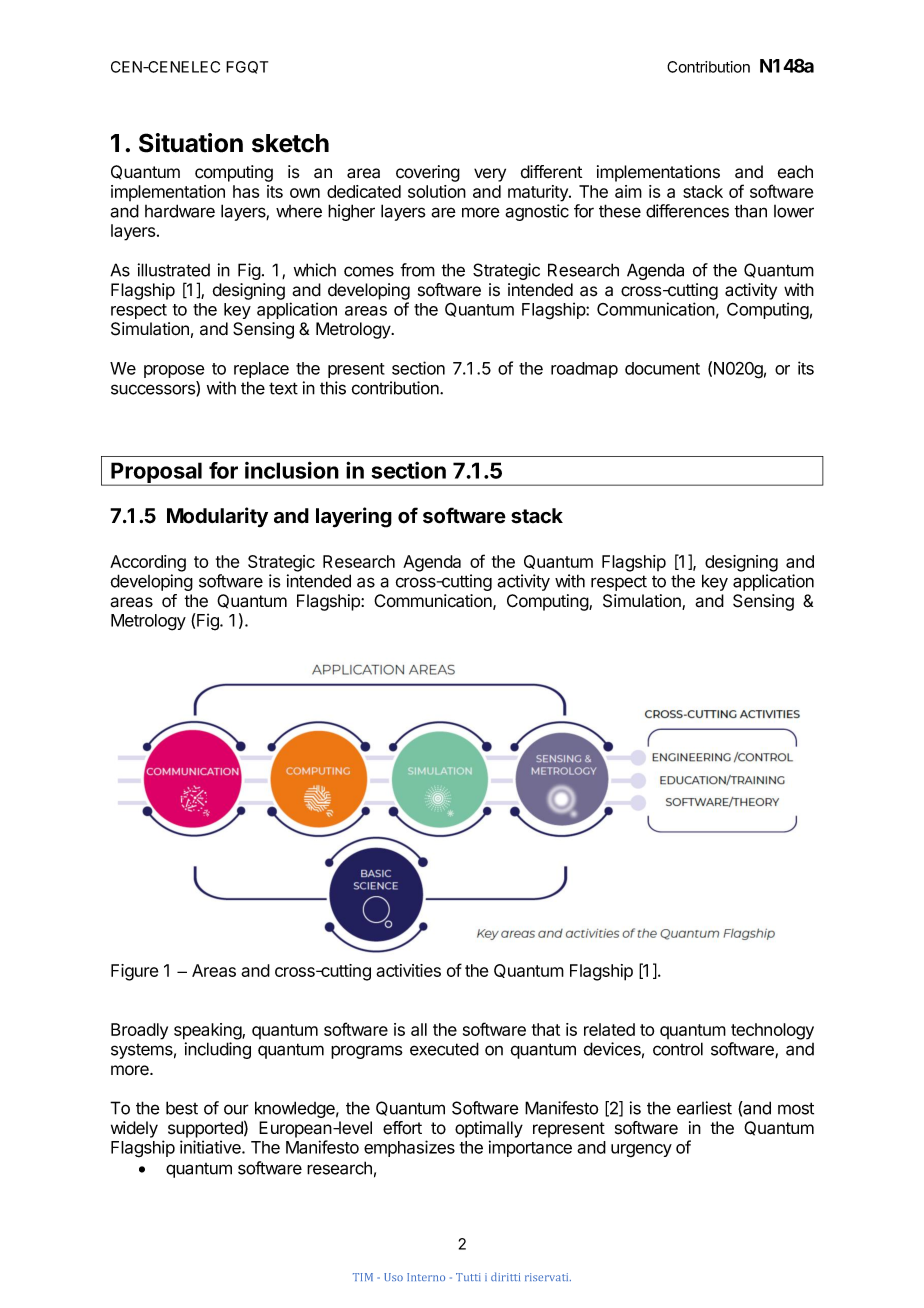 Image resolution: width=924 pixels, height=1308 pixels. I want to click on executed, so click(444, 1049).
